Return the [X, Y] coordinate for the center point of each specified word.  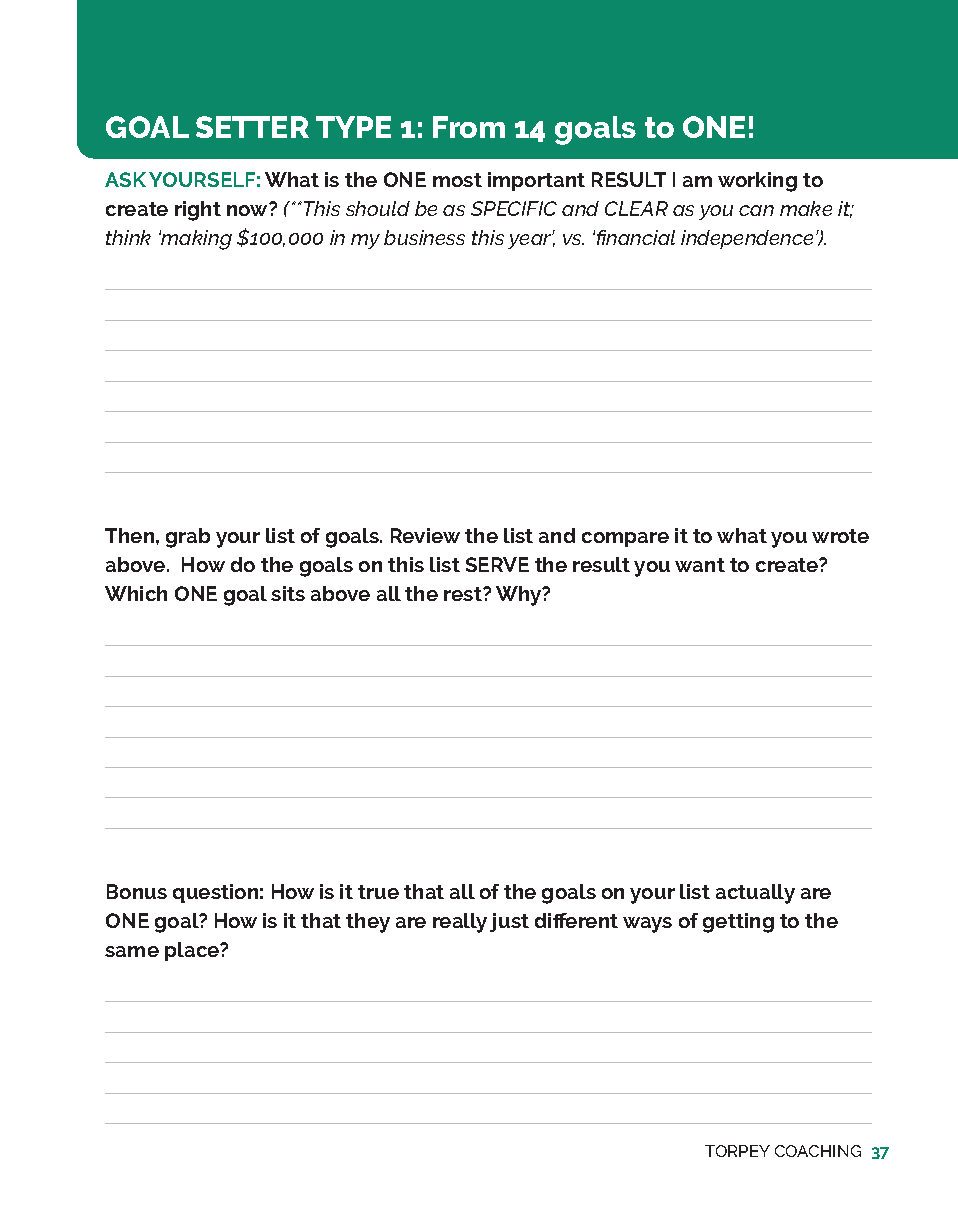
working [757, 182]
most [457, 180]
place [193, 951]
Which [136, 593]
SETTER [252, 127]
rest [464, 594]
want [700, 565]
